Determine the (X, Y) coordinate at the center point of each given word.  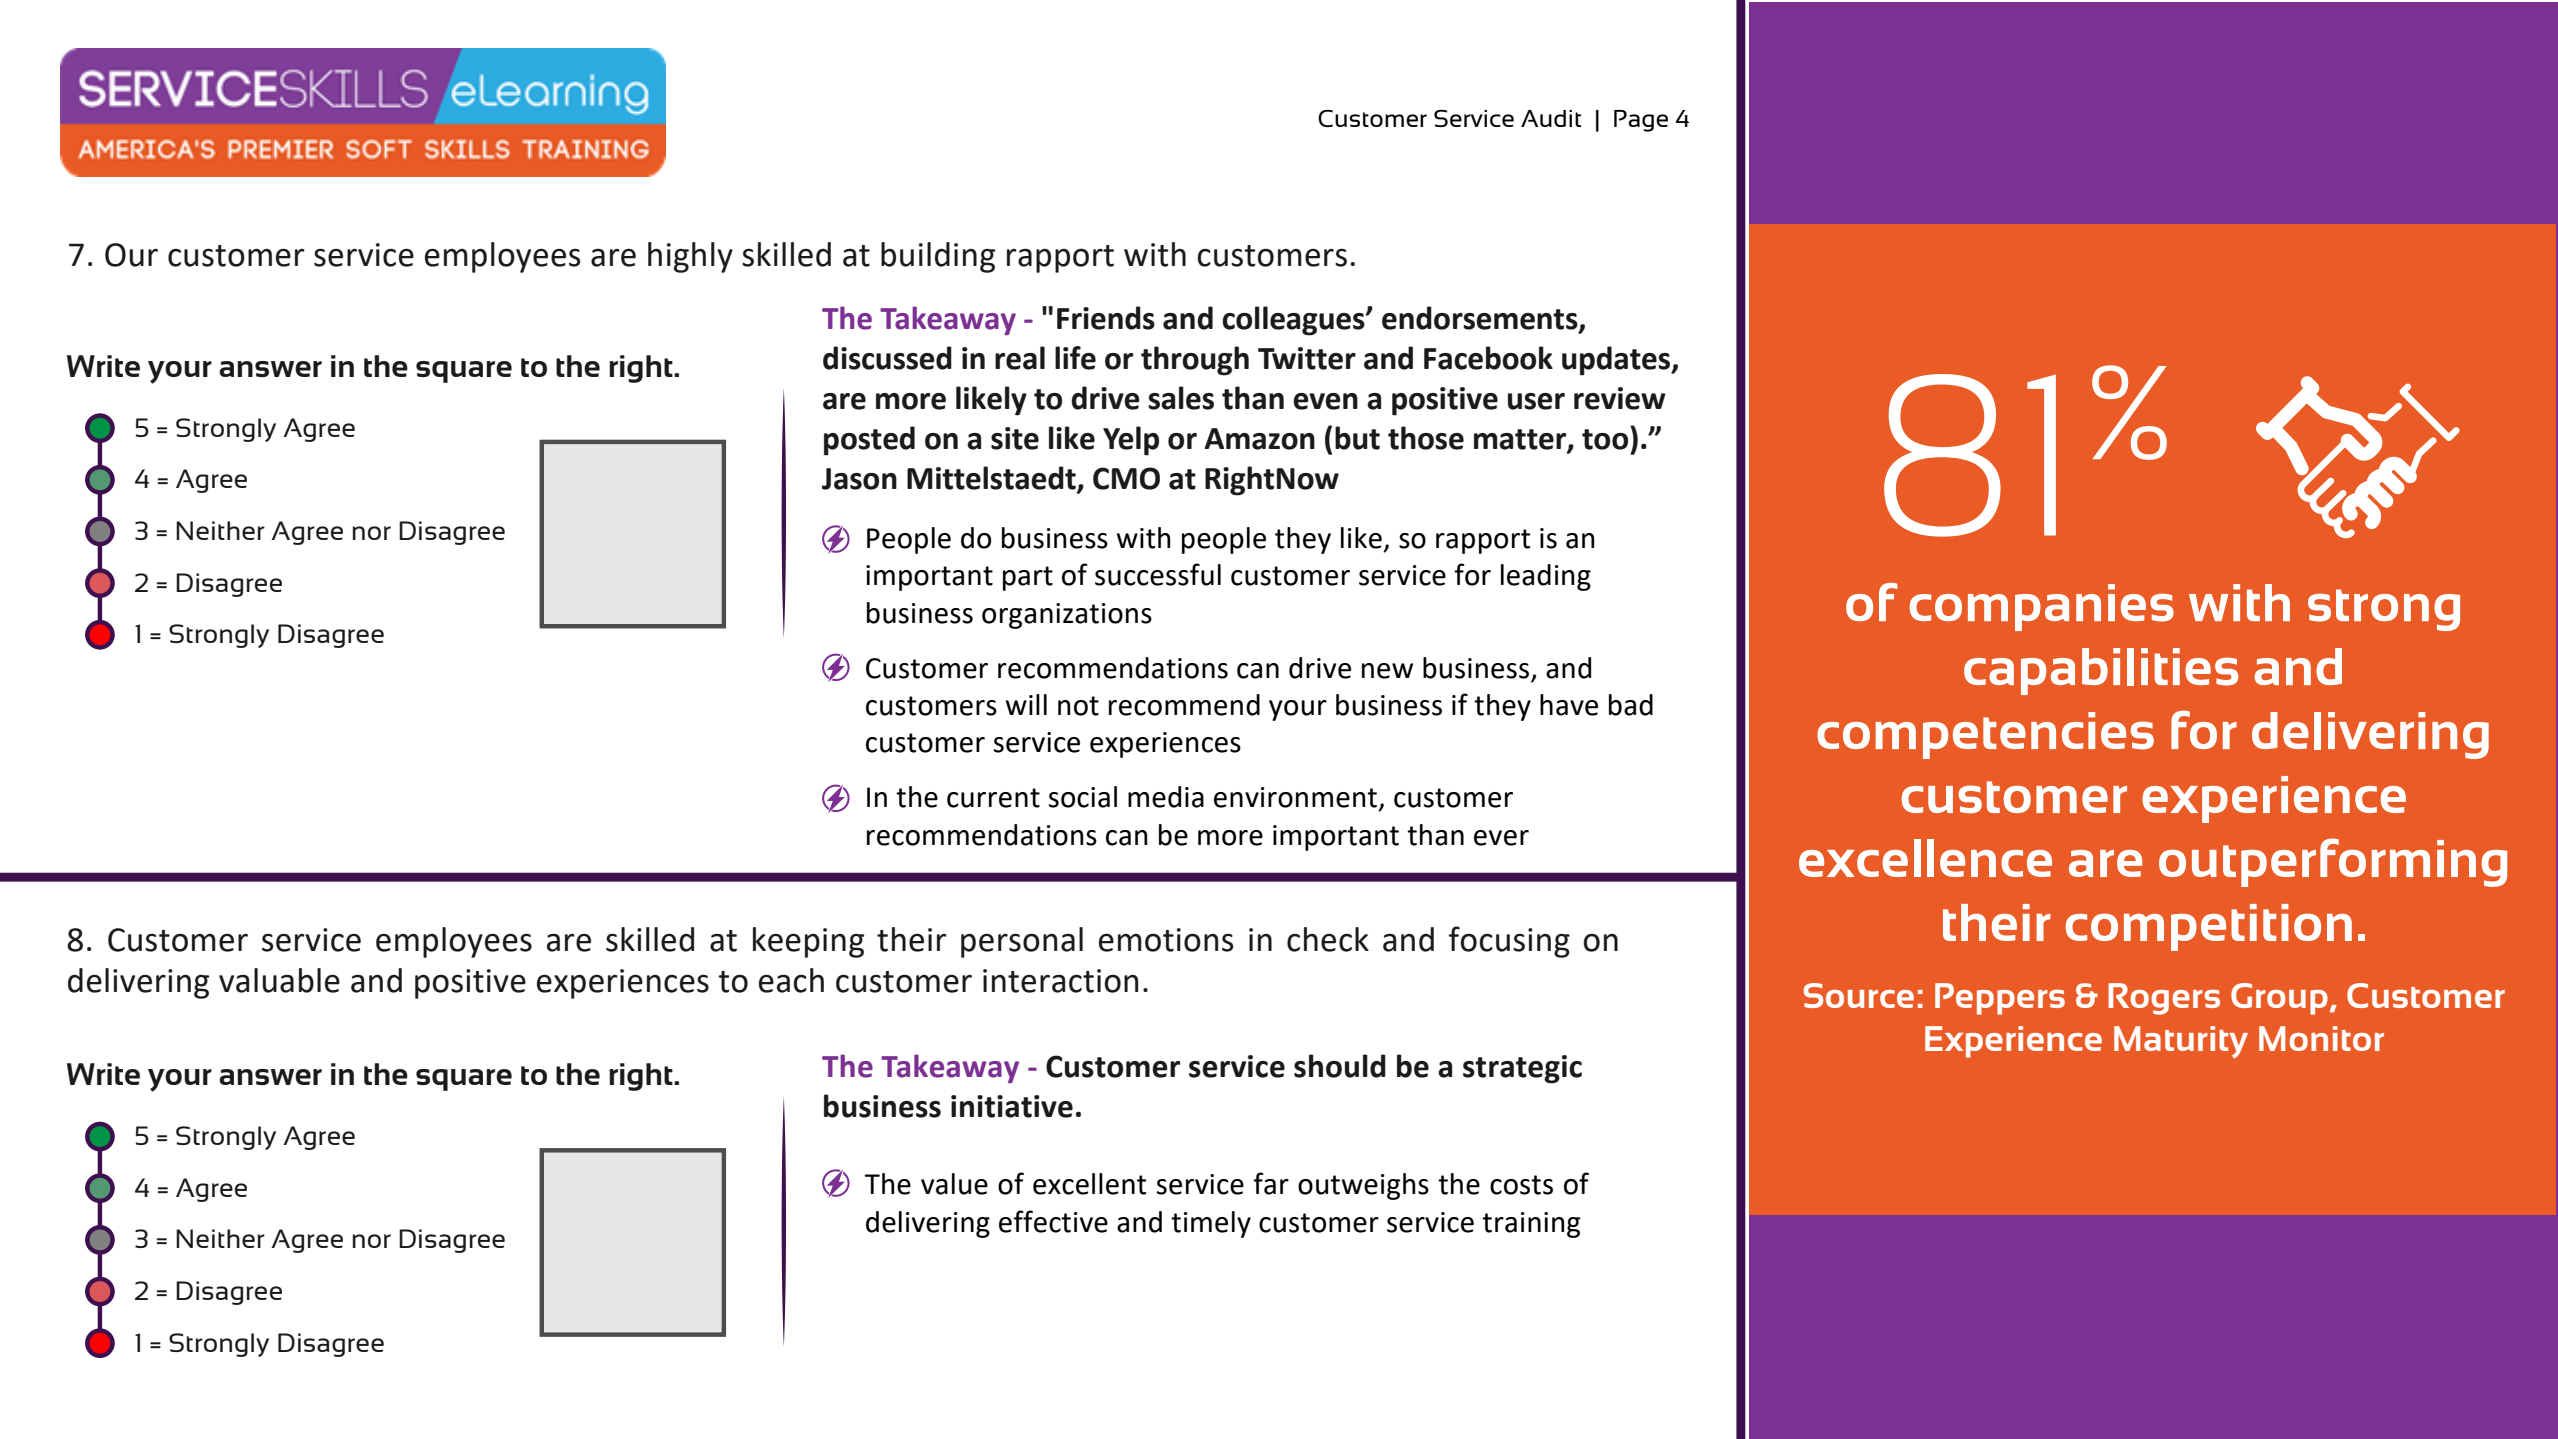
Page (1641, 121)
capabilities (2101, 671)
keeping (808, 942)
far (1271, 1183)
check (1328, 939)
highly (690, 257)
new (1387, 671)
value (954, 1184)
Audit (1551, 118)
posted (869, 441)
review (1620, 398)
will (1026, 704)
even (1325, 401)
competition (2209, 927)
